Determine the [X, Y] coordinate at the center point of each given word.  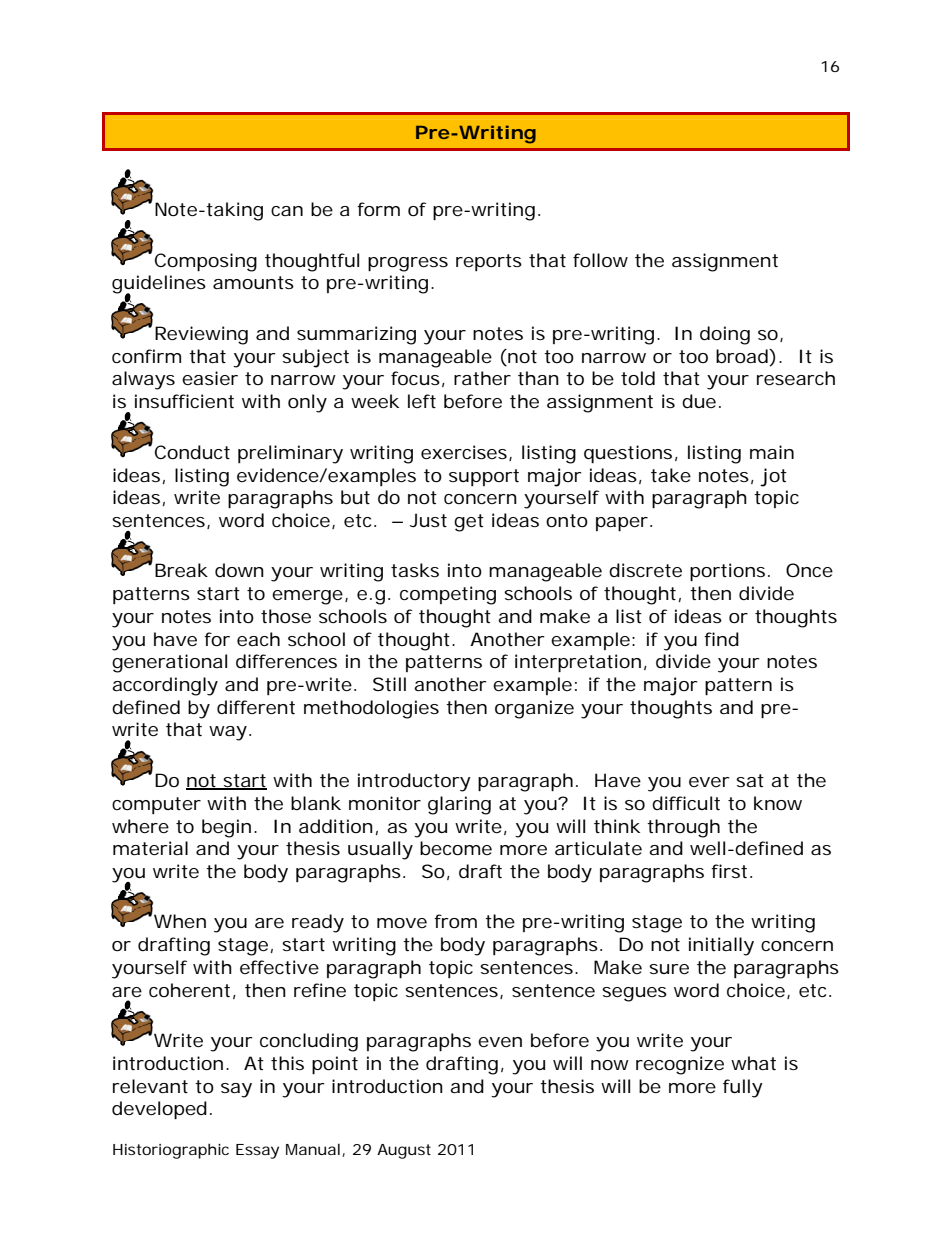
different [256, 707]
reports [489, 262]
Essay [257, 1151]
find [721, 639]
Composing [206, 262]
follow [600, 260]
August [404, 1151]
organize [534, 709]
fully [743, 1088]
